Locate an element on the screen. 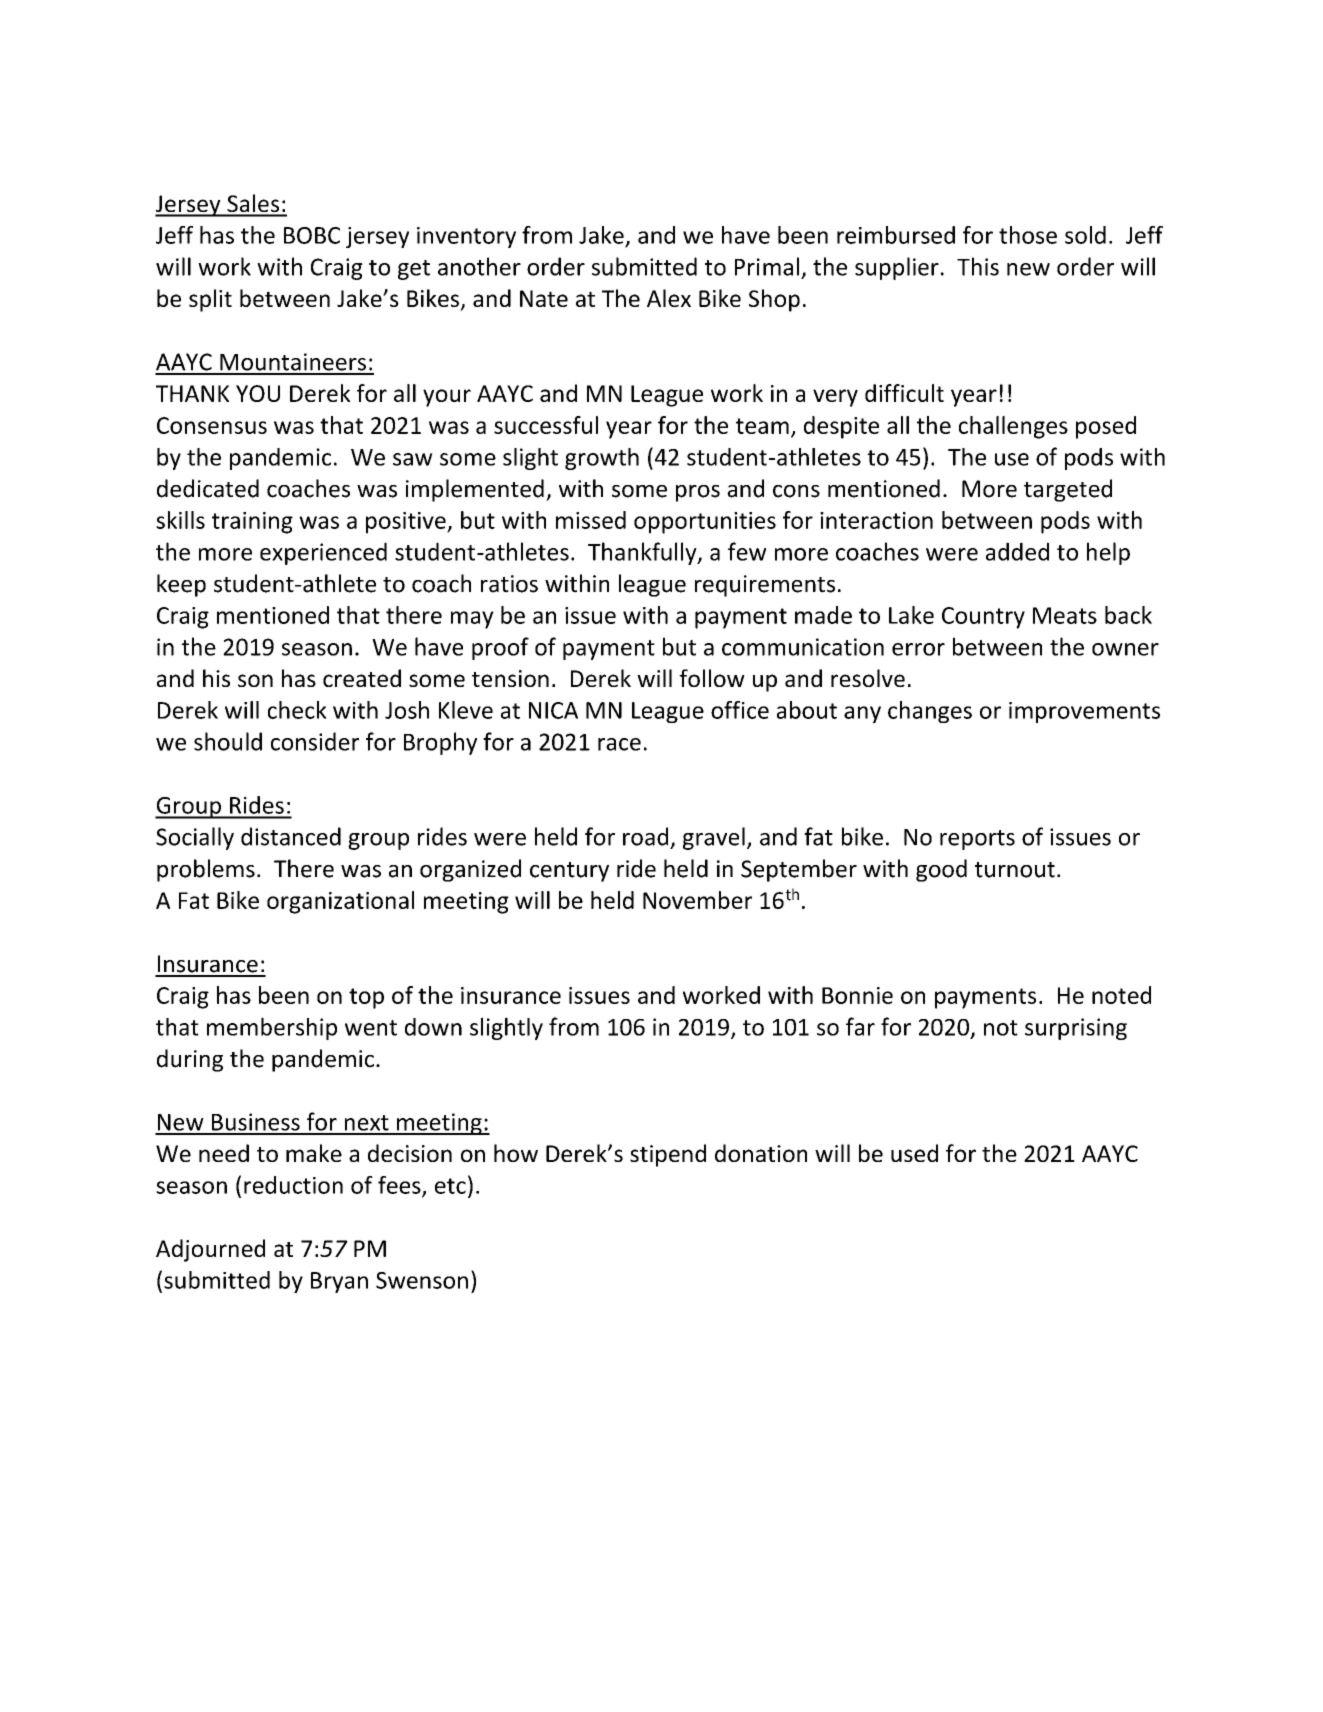  split is located at coordinates (210, 300).
